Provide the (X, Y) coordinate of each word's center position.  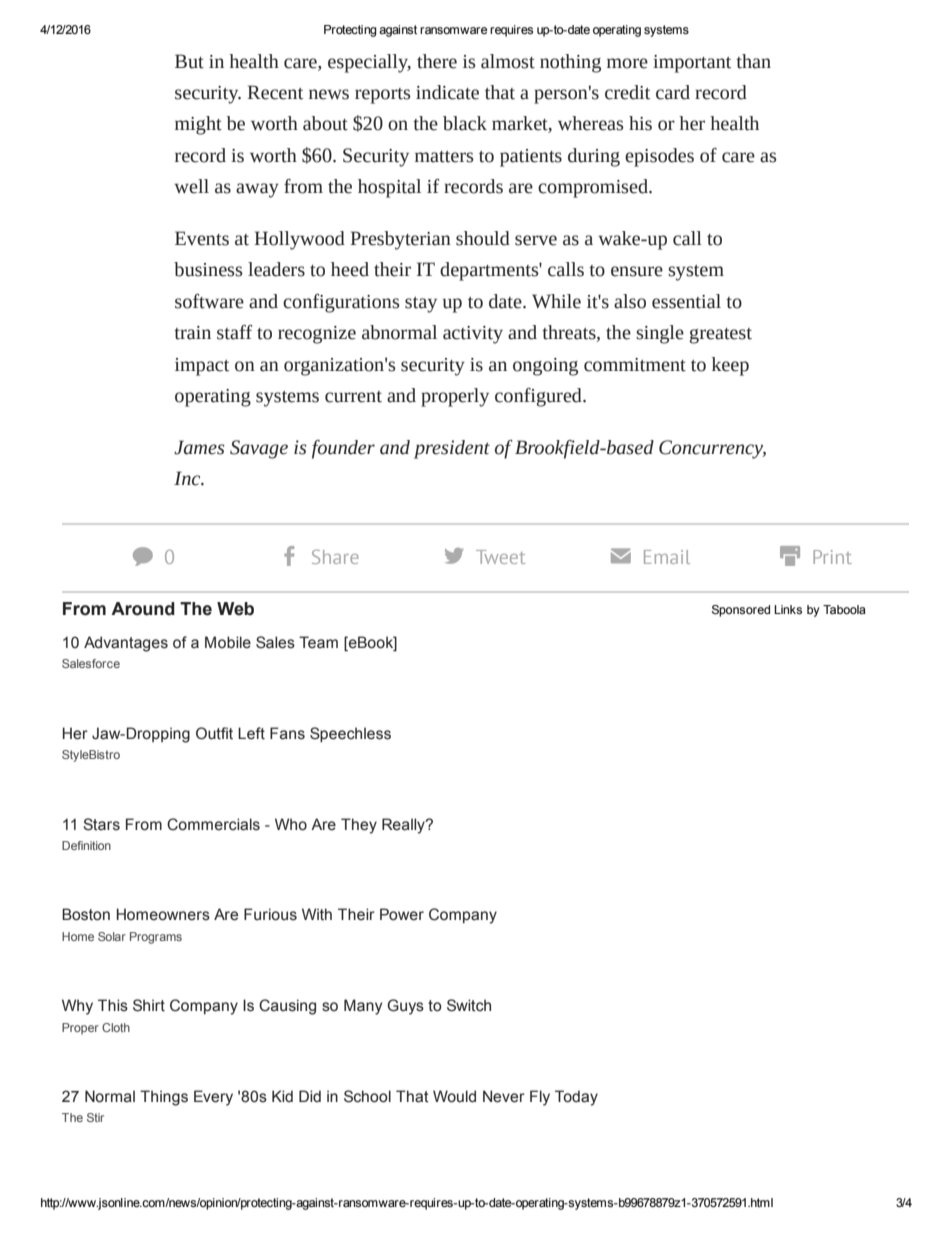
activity (473, 335)
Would (454, 1096)
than (753, 61)
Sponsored (741, 611)
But (189, 61)
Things (164, 1098)
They (359, 826)
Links (788, 609)
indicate (447, 92)
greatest (721, 336)
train (192, 333)
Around (143, 609)
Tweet (500, 557)
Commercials (213, 824)
